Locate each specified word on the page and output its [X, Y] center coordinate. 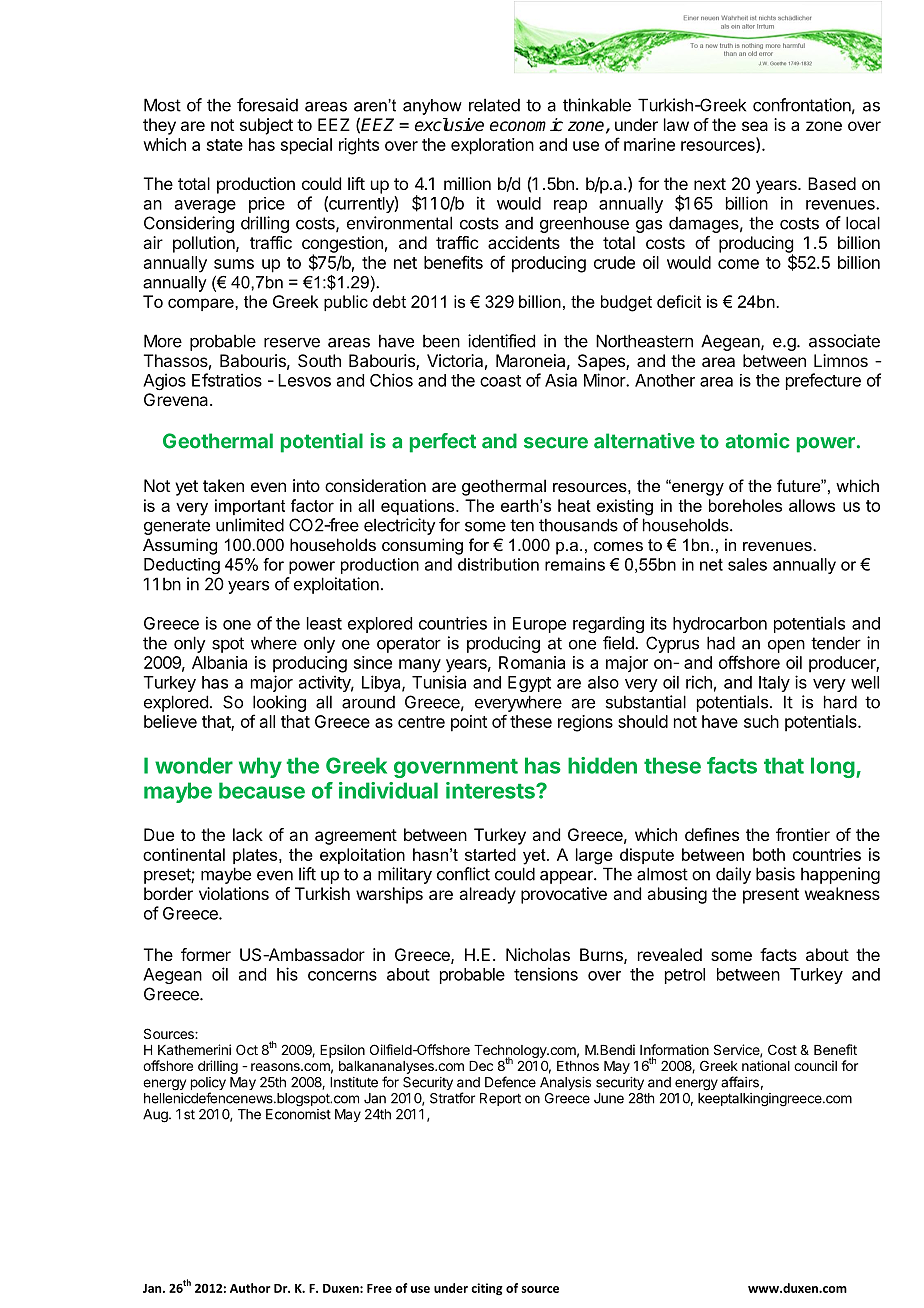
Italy [774, 684]
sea [755, 126]
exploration [492, 146]
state [225, 145]
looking [279, 703]
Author [250, 1288]
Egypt [529, 684]
